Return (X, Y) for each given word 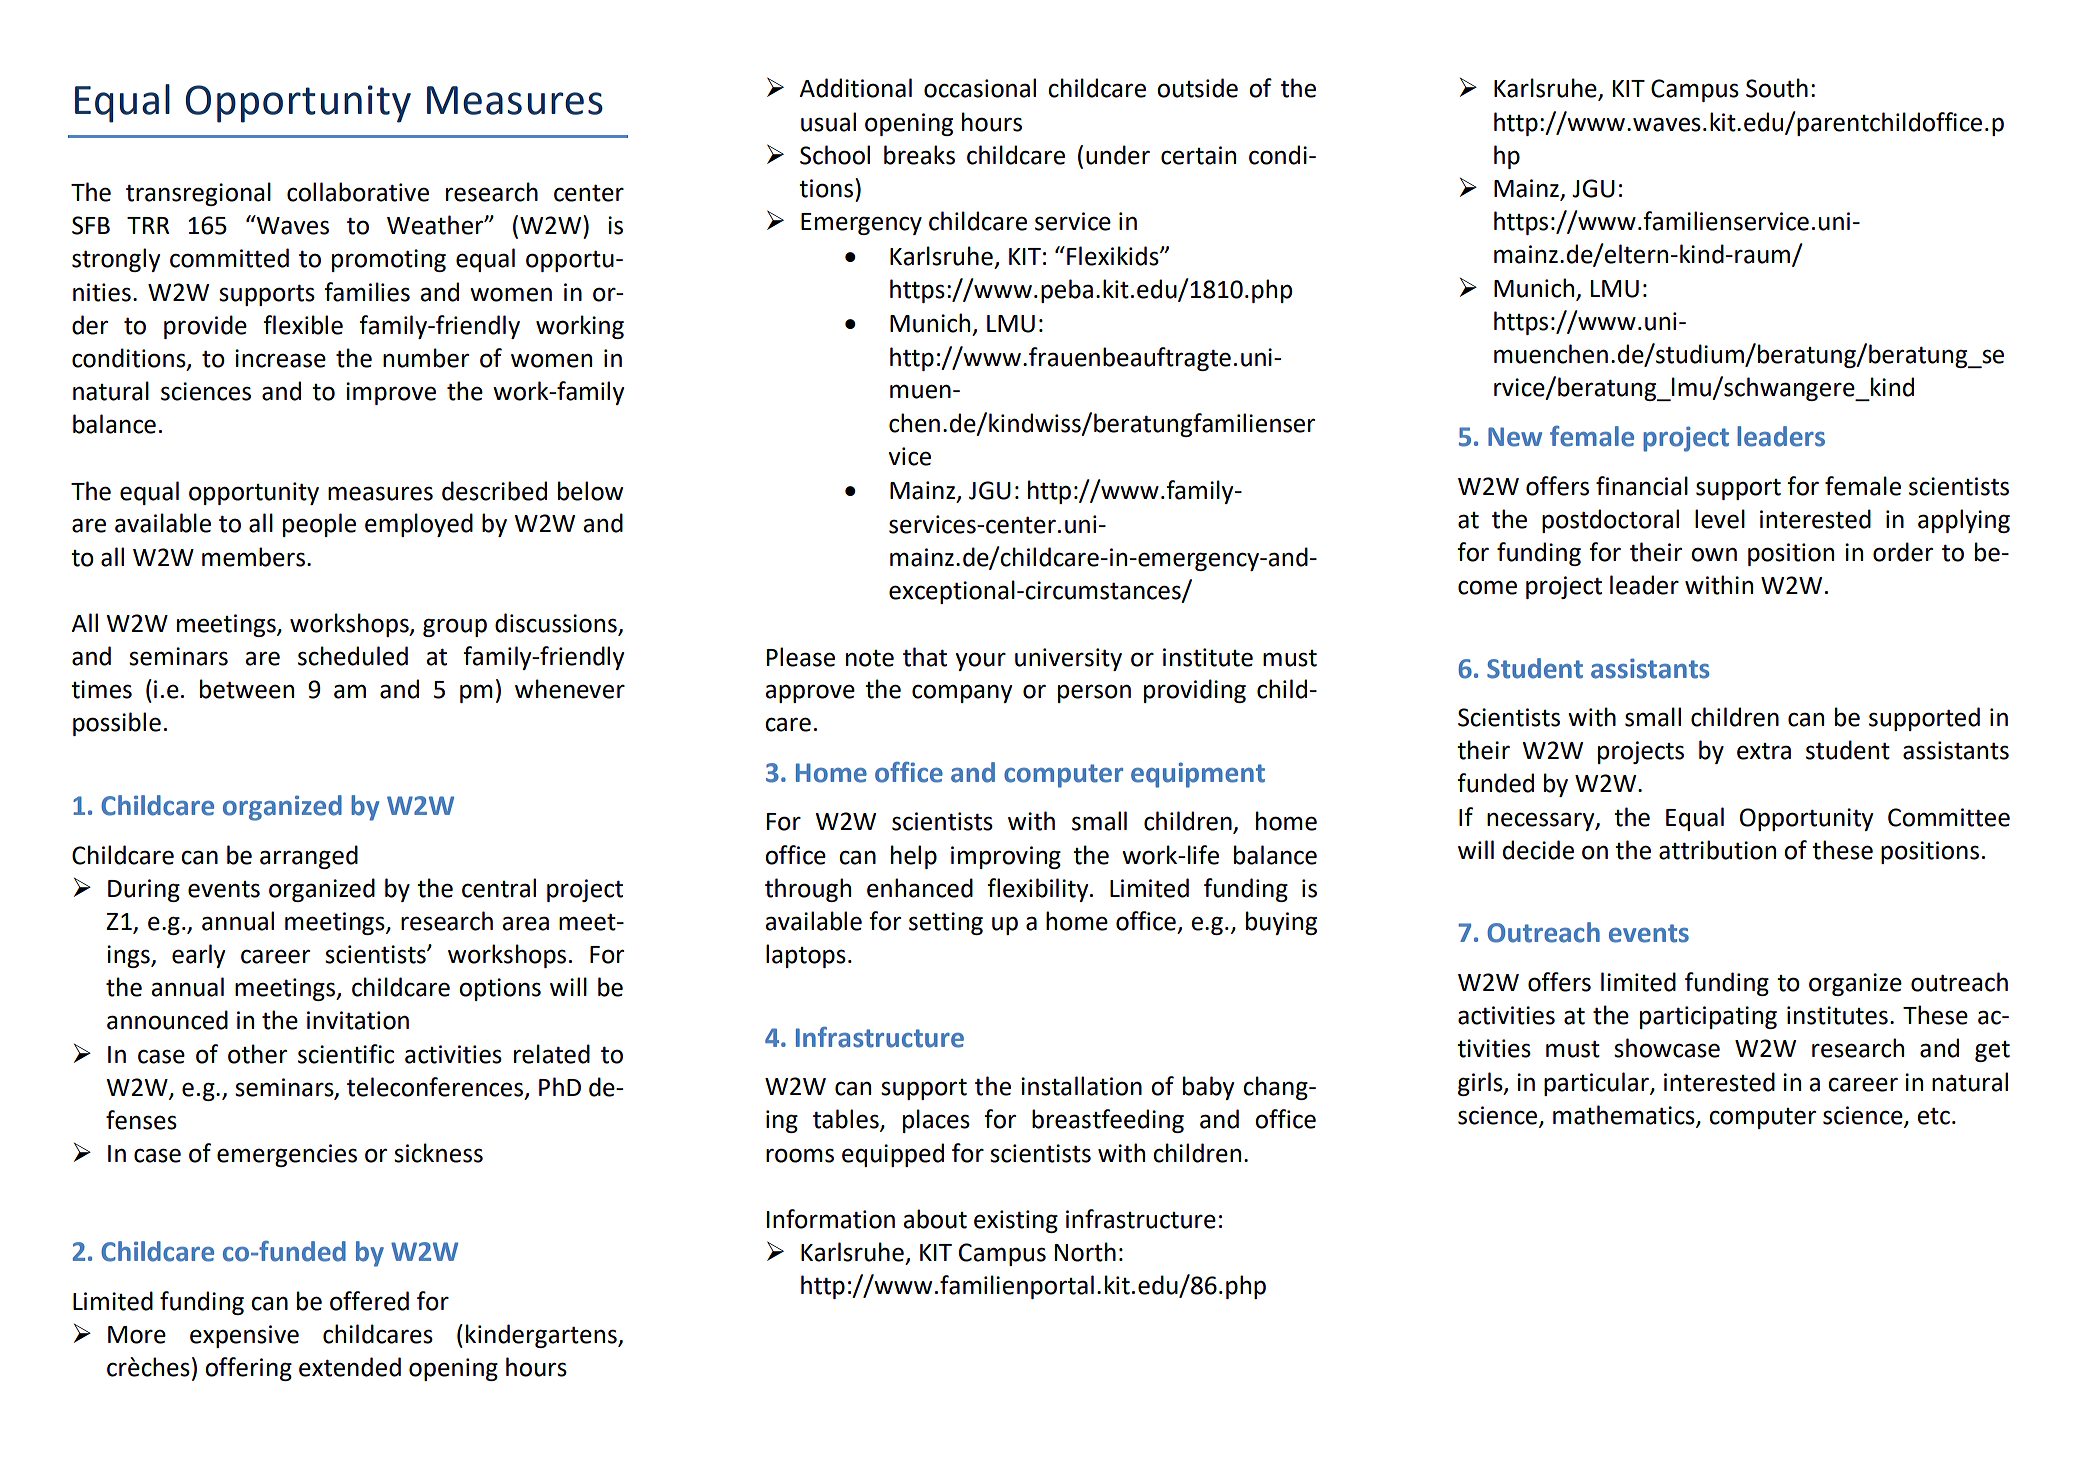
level (1720, 519)
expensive (244, 1336)
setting (946, 923)
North (1085, 1252)
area (525, 923)
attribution (1717, 850)
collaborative (358, 192)
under (1118, 155)
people (319, 525)
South (1777, 88)
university (1068, 659)
